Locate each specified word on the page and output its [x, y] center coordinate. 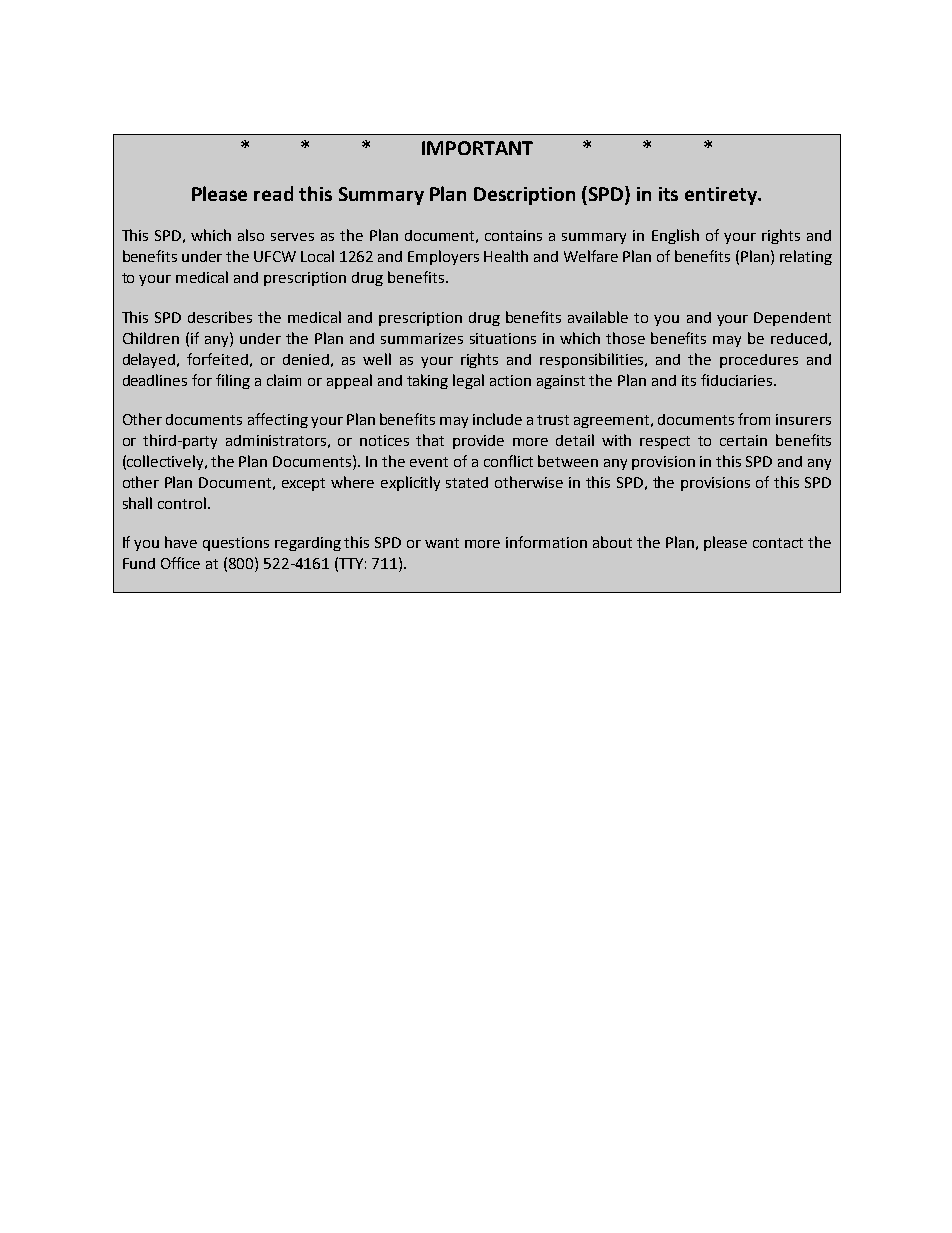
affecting [278, 420]
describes [220, 317]
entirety [722, 196]
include [497, 419]
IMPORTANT [477, 148]
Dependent [792, 319]
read [273, 193]
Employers [443, 257]
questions [236, 544]
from [754, 419]
